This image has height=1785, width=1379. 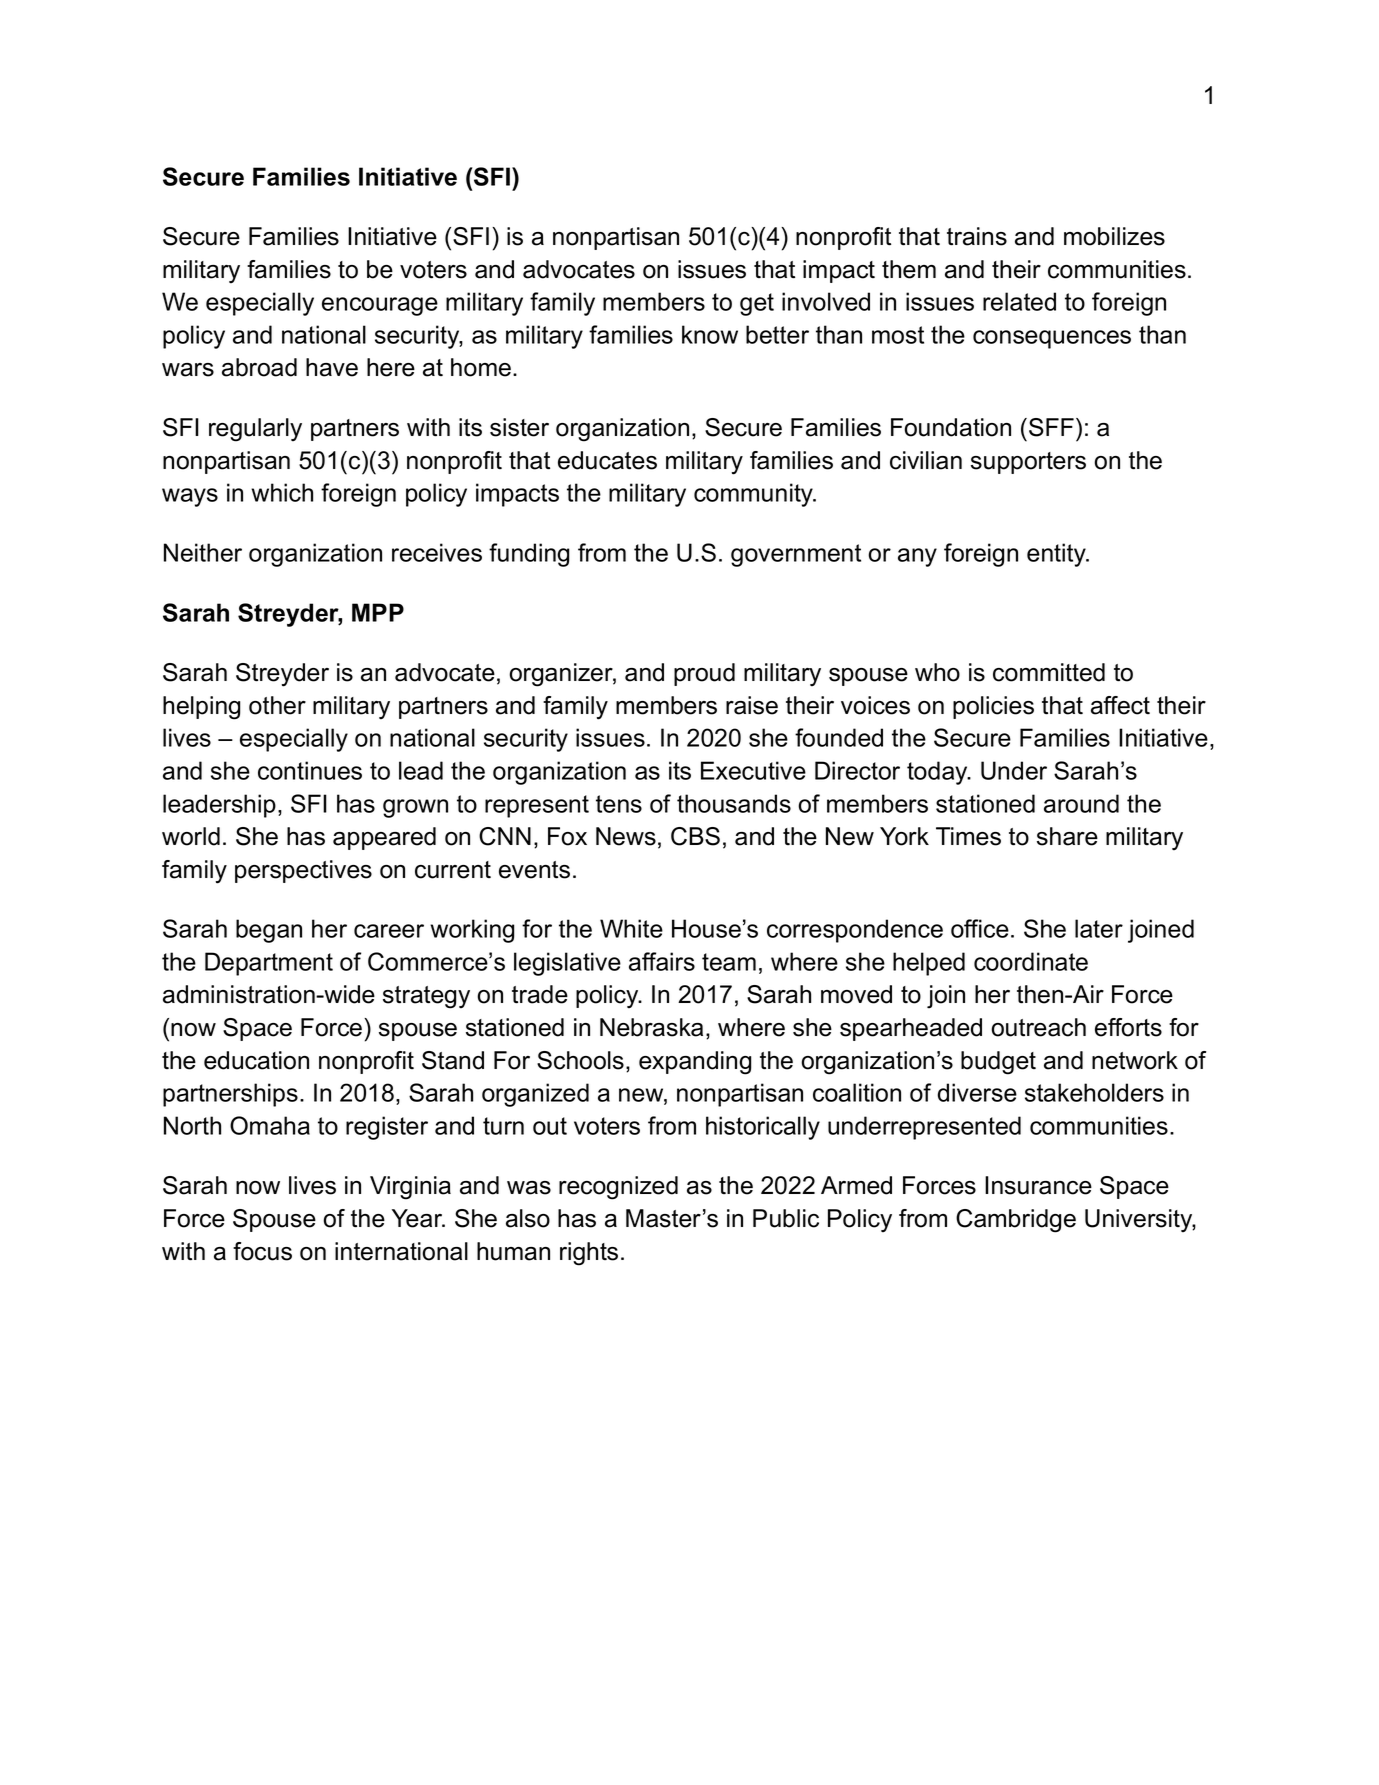 What do you see at coordinates (753, 770) in the image?
I see `Executive` at bounding box center [753, 770].
